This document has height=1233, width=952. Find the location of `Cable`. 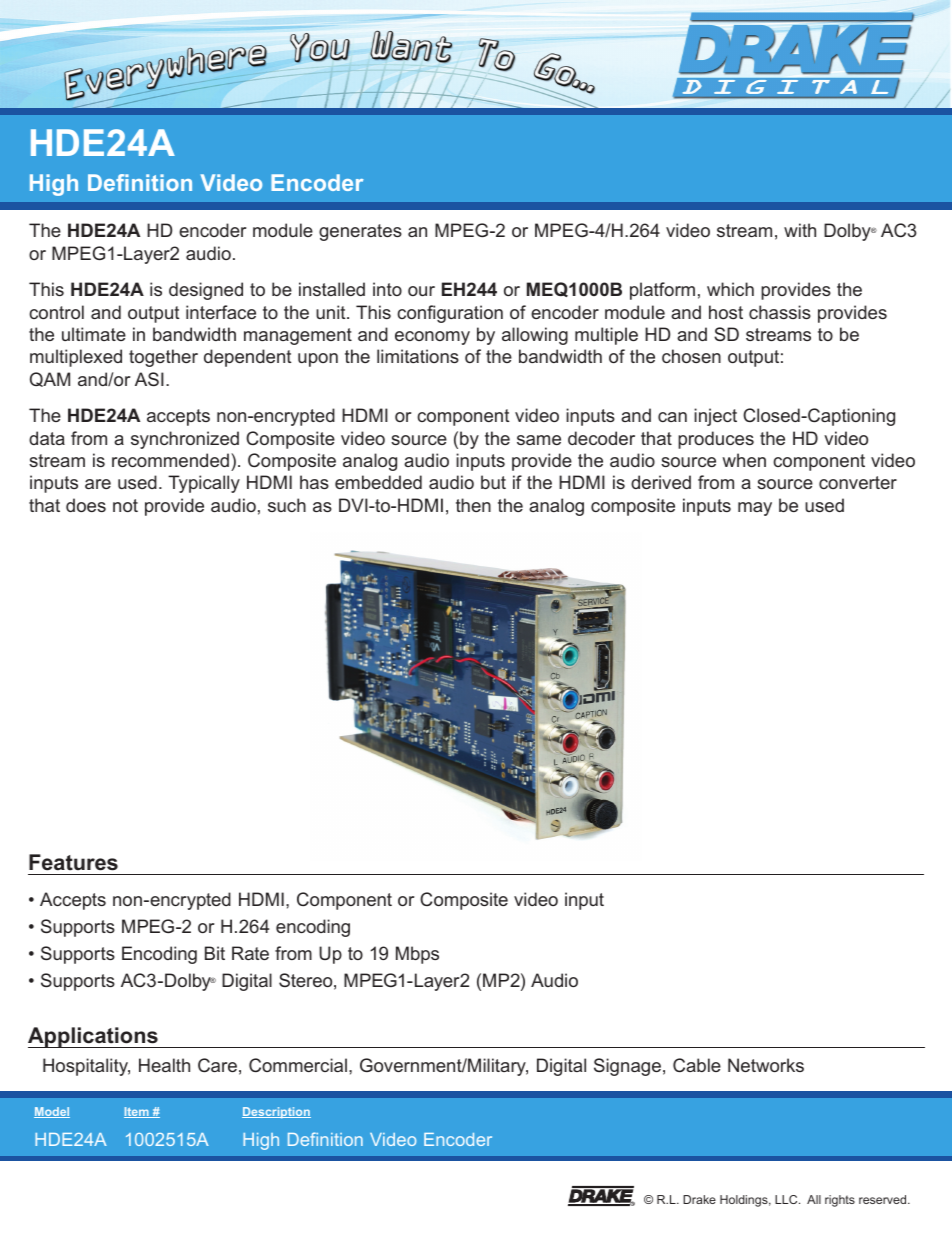

Cable is located at coordinates (697, 1065).
